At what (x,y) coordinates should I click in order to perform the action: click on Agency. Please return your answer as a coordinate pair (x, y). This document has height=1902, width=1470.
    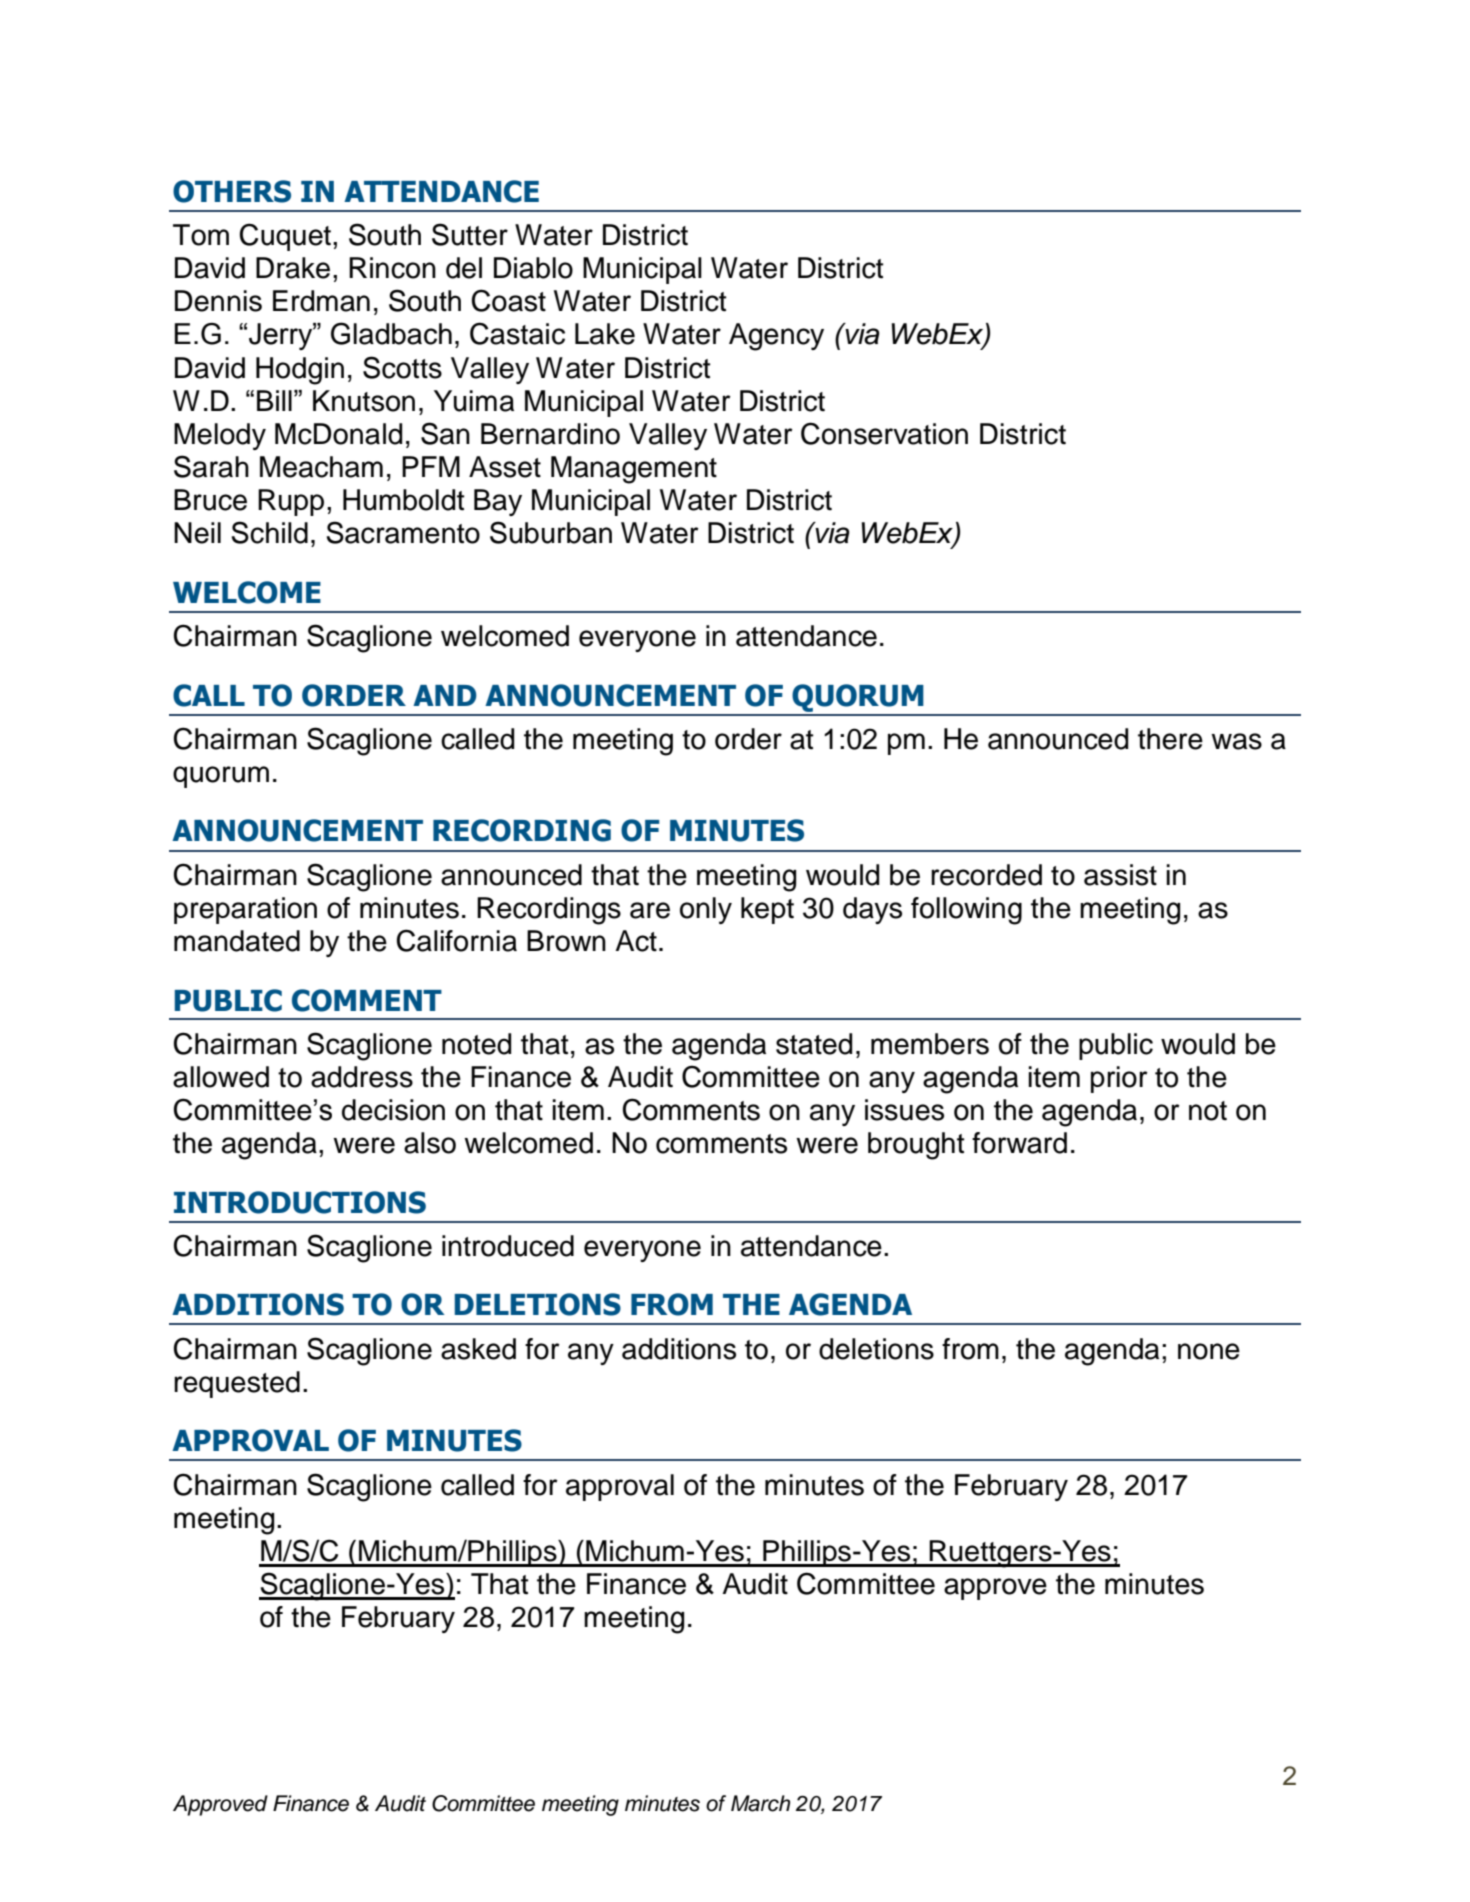
    Looking at the image, I should click on (776, 337).
